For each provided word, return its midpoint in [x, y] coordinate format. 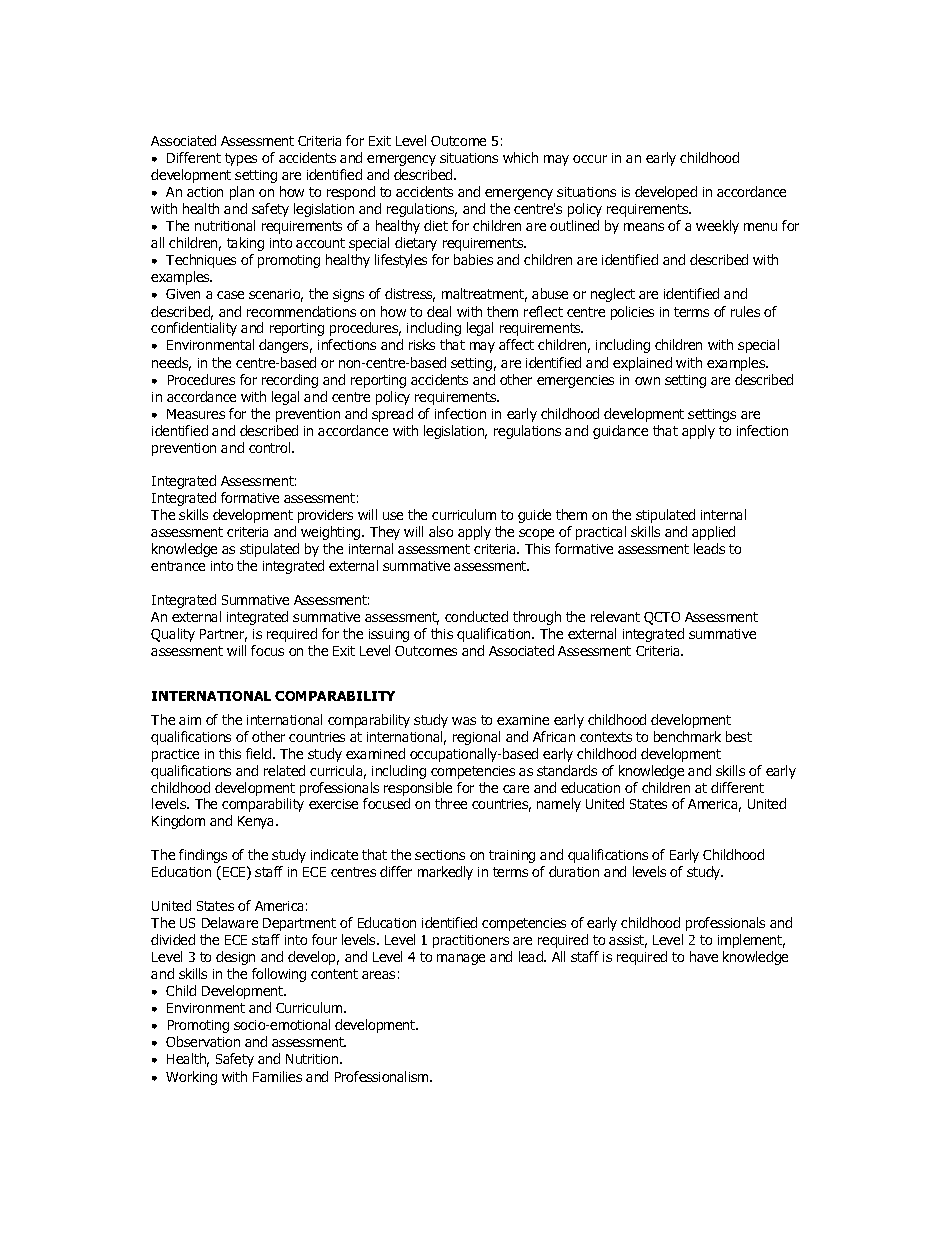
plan [242, 193]
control [271, 447]
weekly [717, 227]
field [260, 753]
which [520, 157]
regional [476, 738]
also [441, 531]
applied [713, 533]
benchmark [687, 736]
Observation [203, 1041]
